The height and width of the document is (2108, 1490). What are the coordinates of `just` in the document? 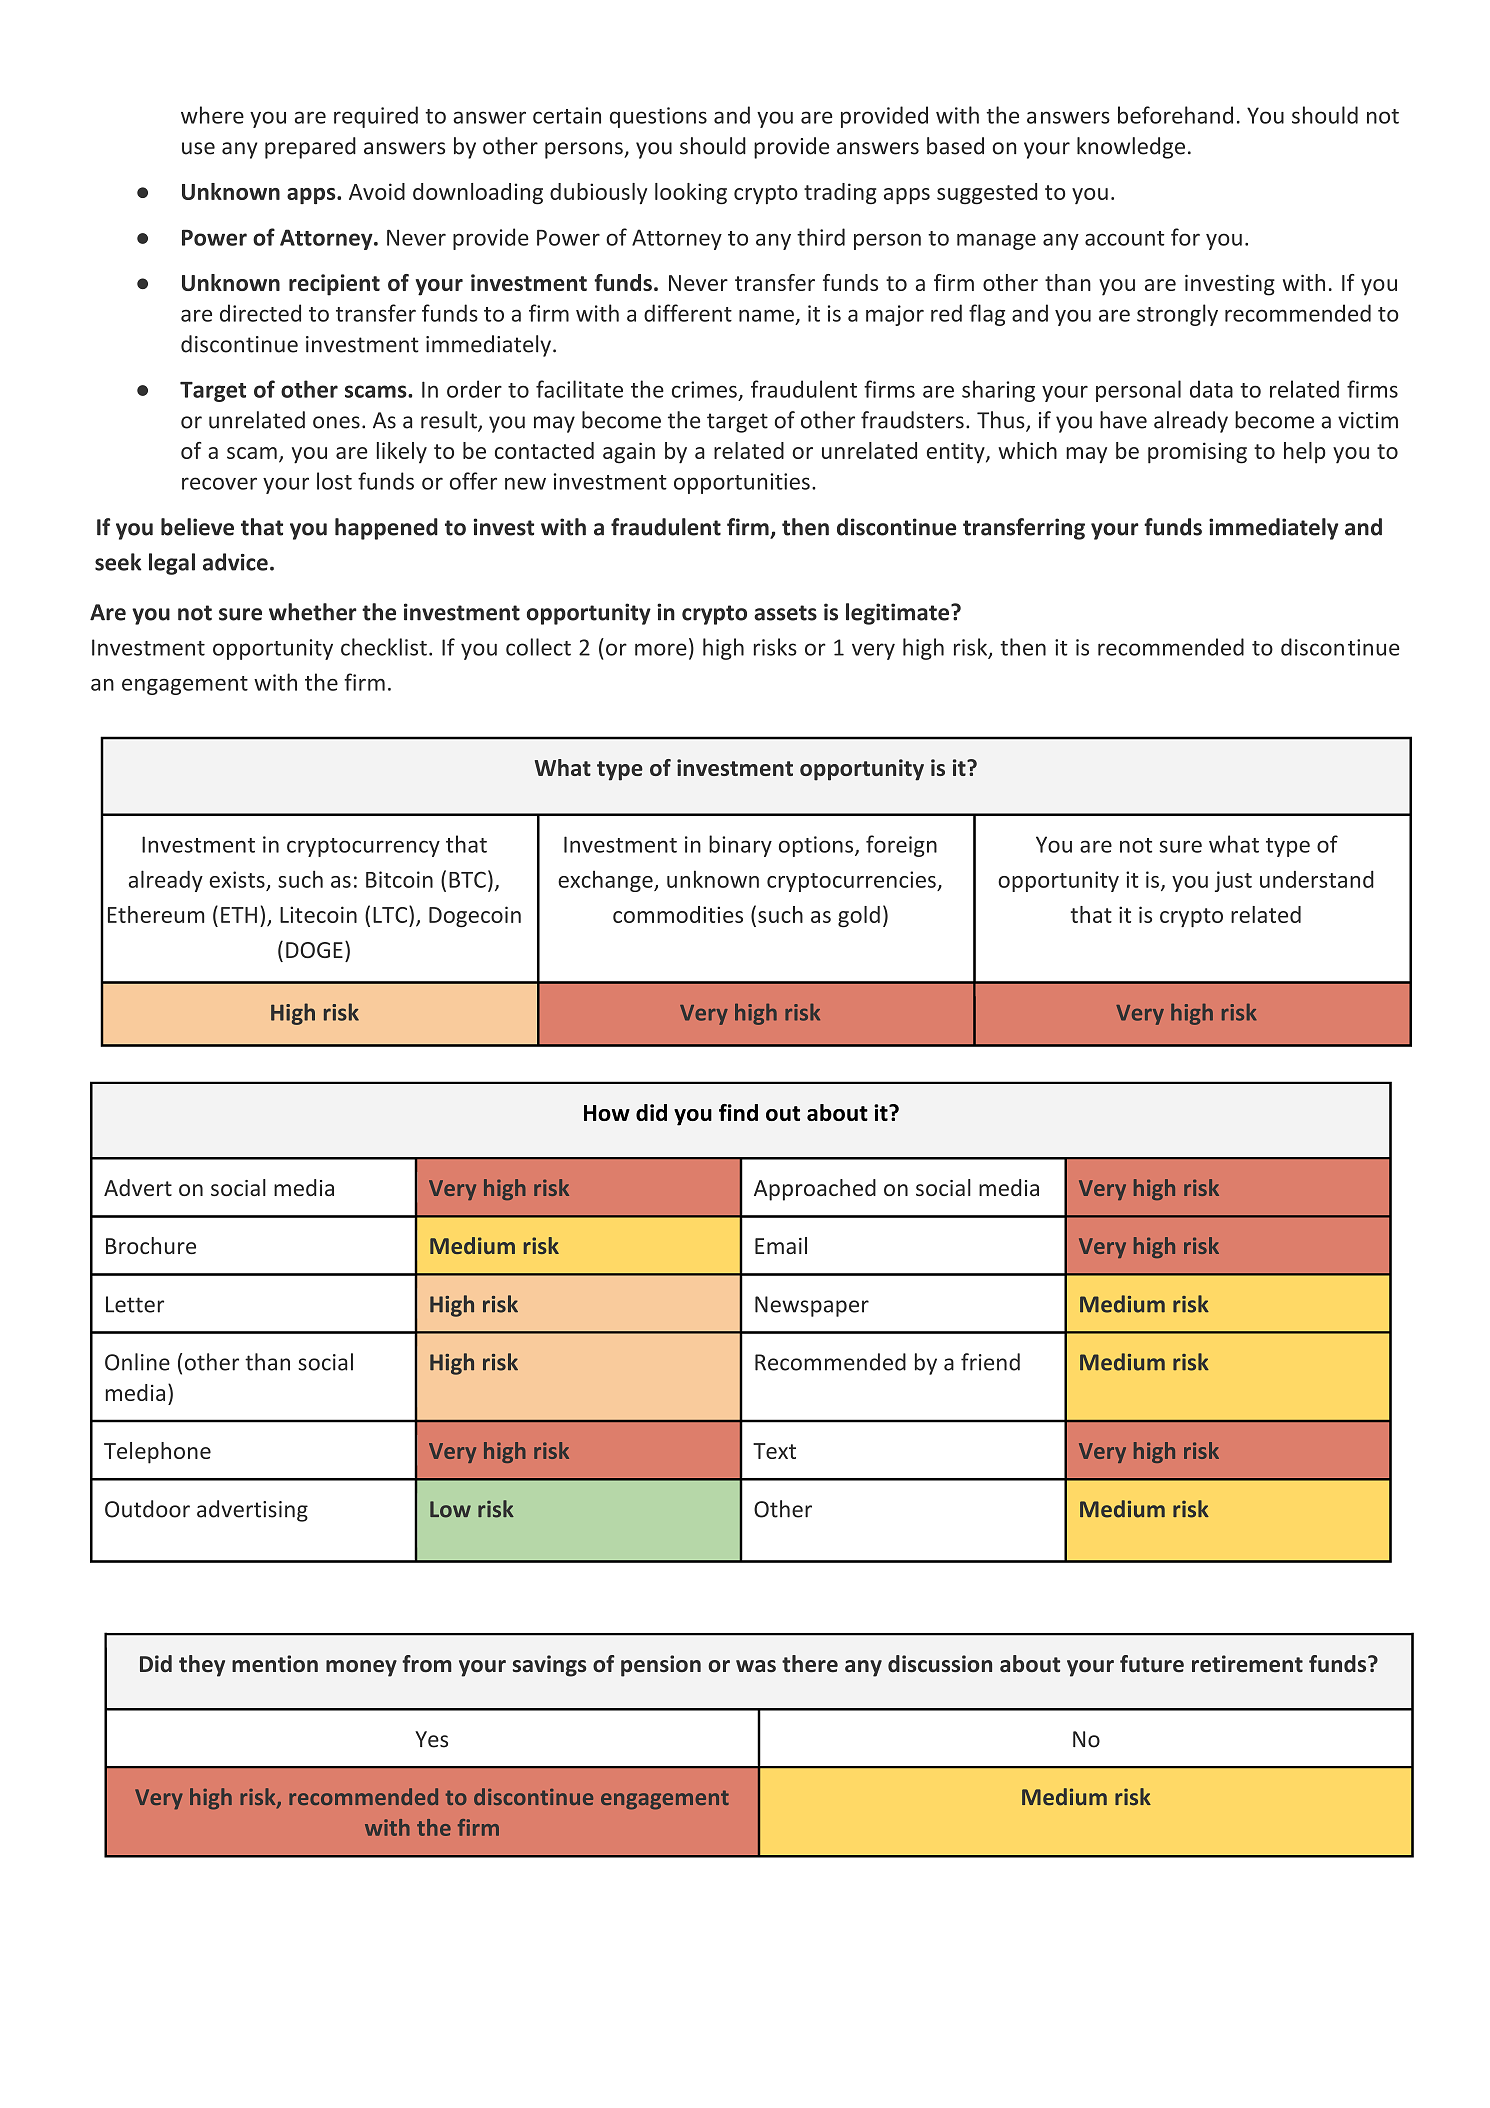 It's located at (1233, 881).
